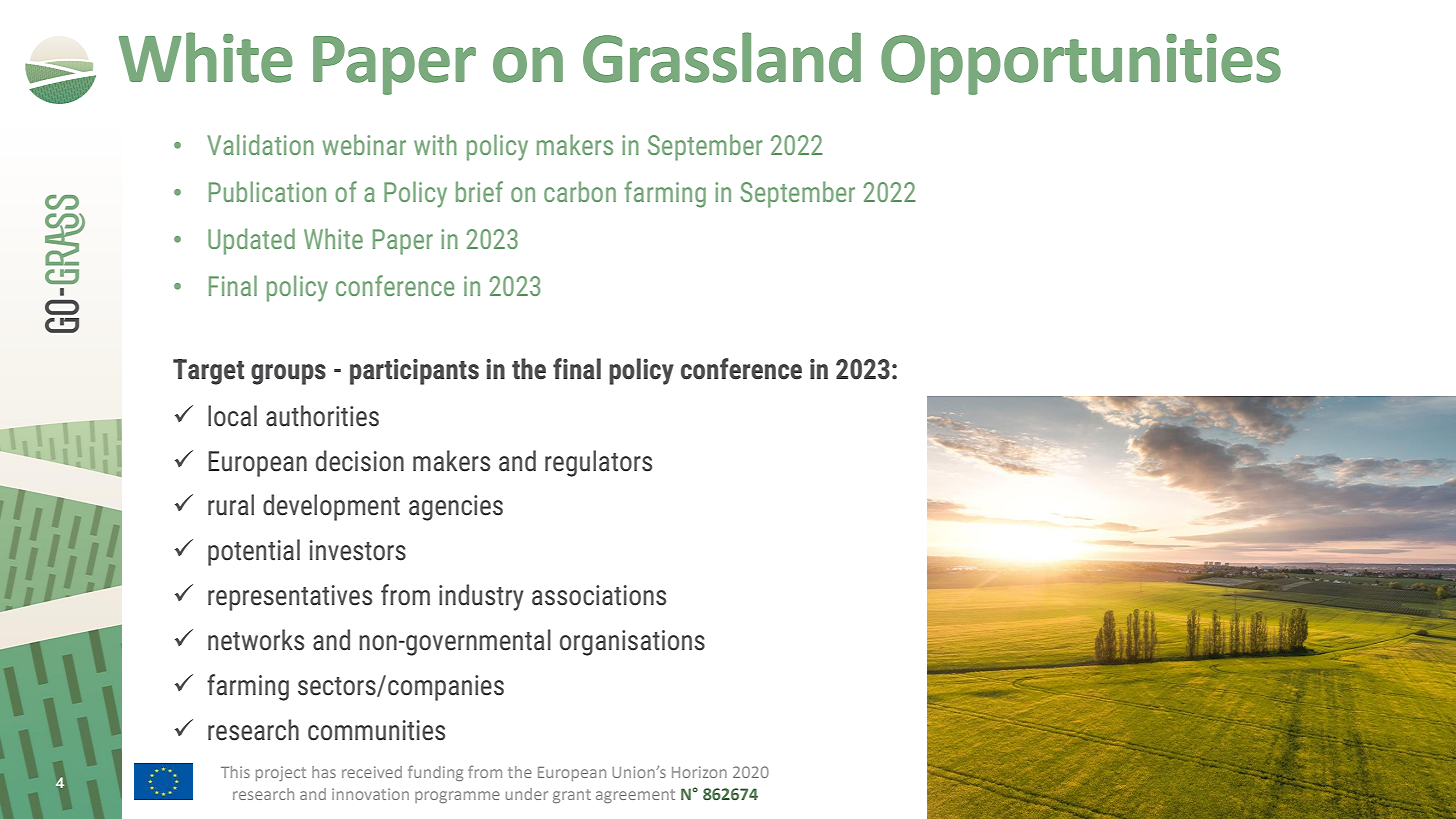 Image resolution: width=1456 pixels, height=819 pixels. Describe the element at coordinates (1081, 64) in the screenshot. I see `Opportunities` at that location.
